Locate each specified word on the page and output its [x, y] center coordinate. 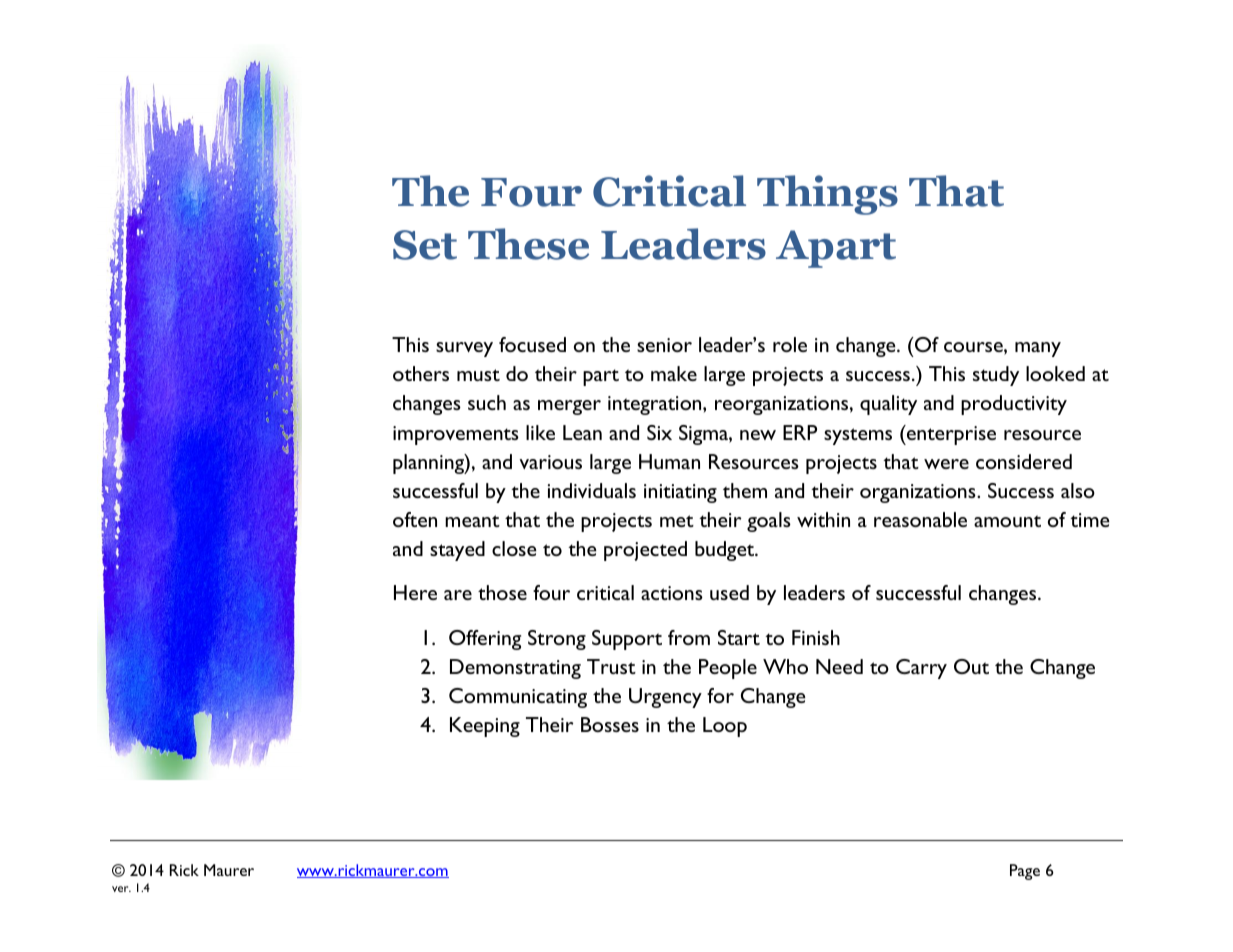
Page [1025, 872]
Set [425, 245]
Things [827, 195]
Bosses [610, 724]
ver [121, 889]
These [528, 244]
